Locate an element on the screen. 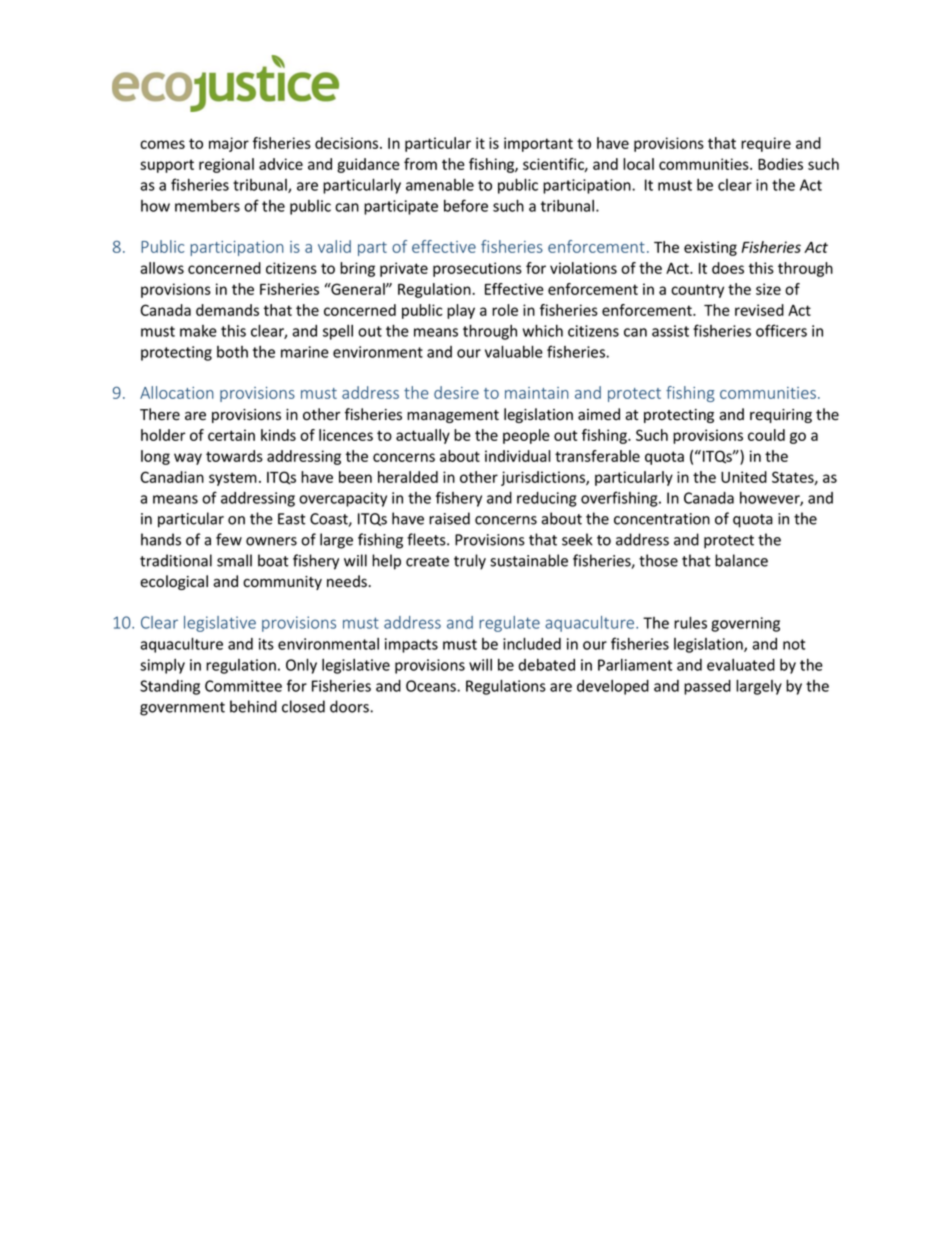 This screenshot has height=1233, width=952. management is located at coordinates (453, 416).
